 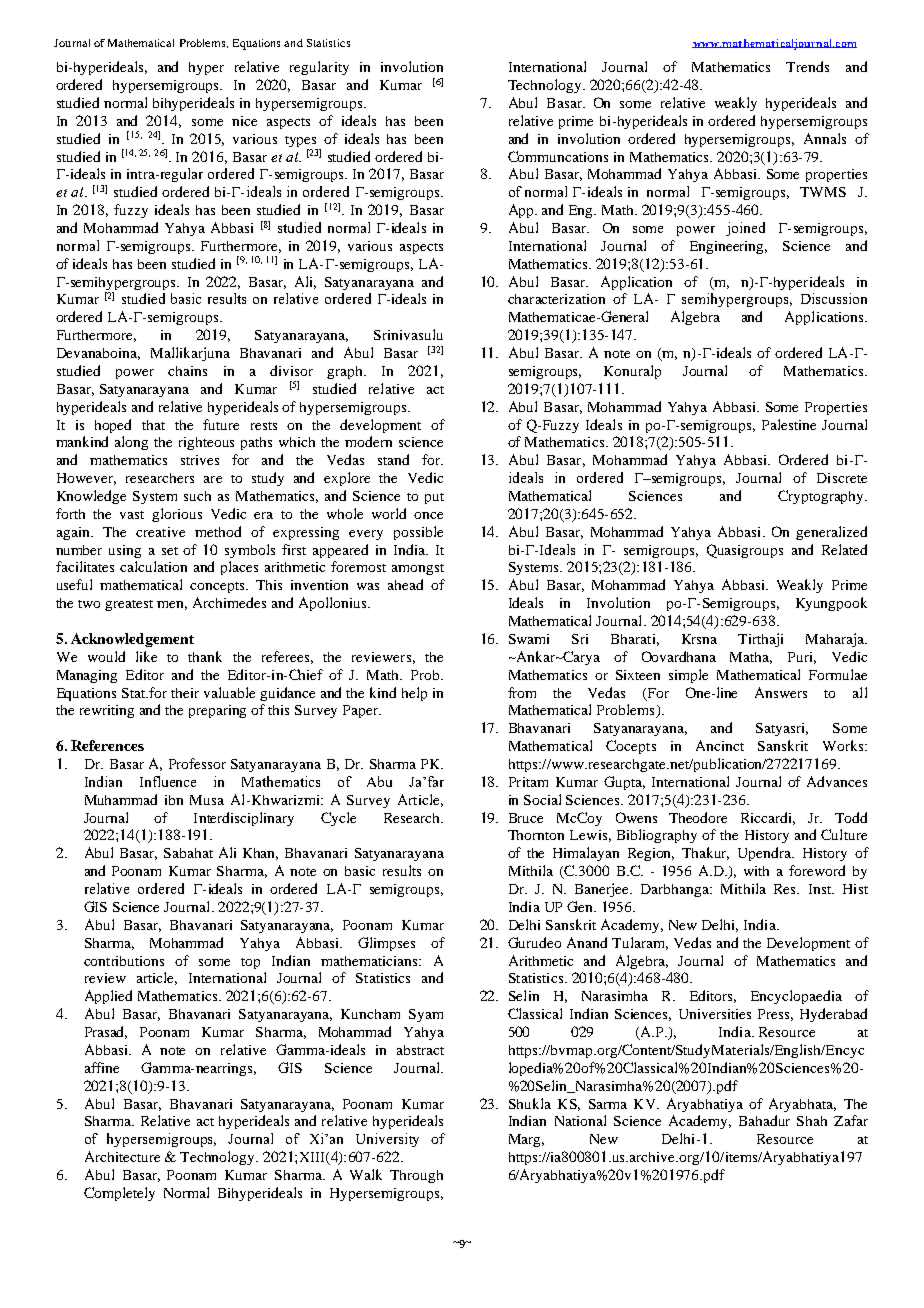 What do you see at coordinates (416, 1176) in the screenshot?
I see `Through` at bounding box center [416, 1176].
